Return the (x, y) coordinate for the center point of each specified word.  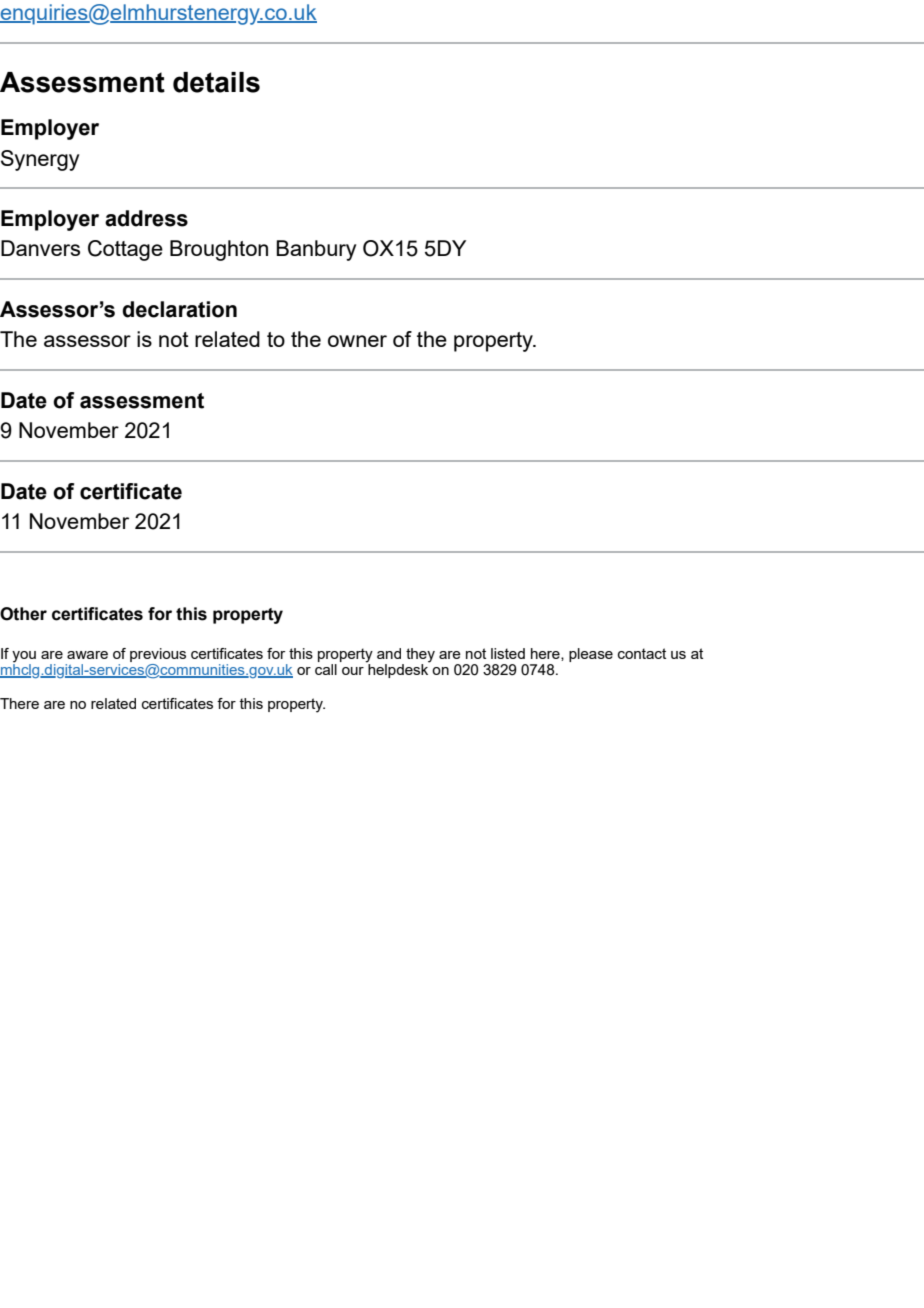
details (216, 82)
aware (87, 655)
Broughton (219, 250)
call (326, 668)
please (591, 655)
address (146, 218)
